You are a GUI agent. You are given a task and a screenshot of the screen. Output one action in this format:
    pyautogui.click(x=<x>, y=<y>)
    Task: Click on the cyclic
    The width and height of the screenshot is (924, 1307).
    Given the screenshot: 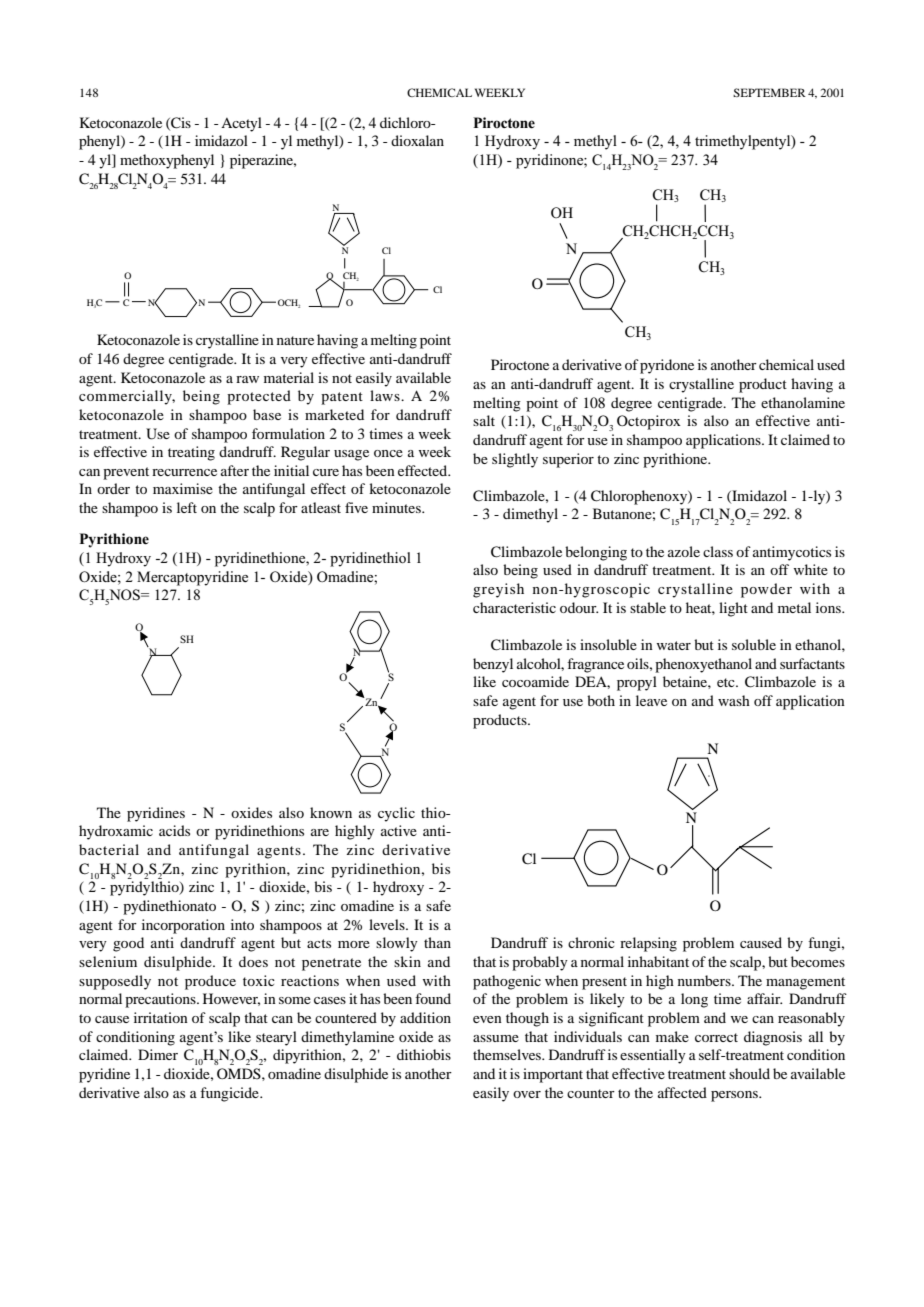 What is the action you would take?
    pyautogui.click(x=396, y=814)
